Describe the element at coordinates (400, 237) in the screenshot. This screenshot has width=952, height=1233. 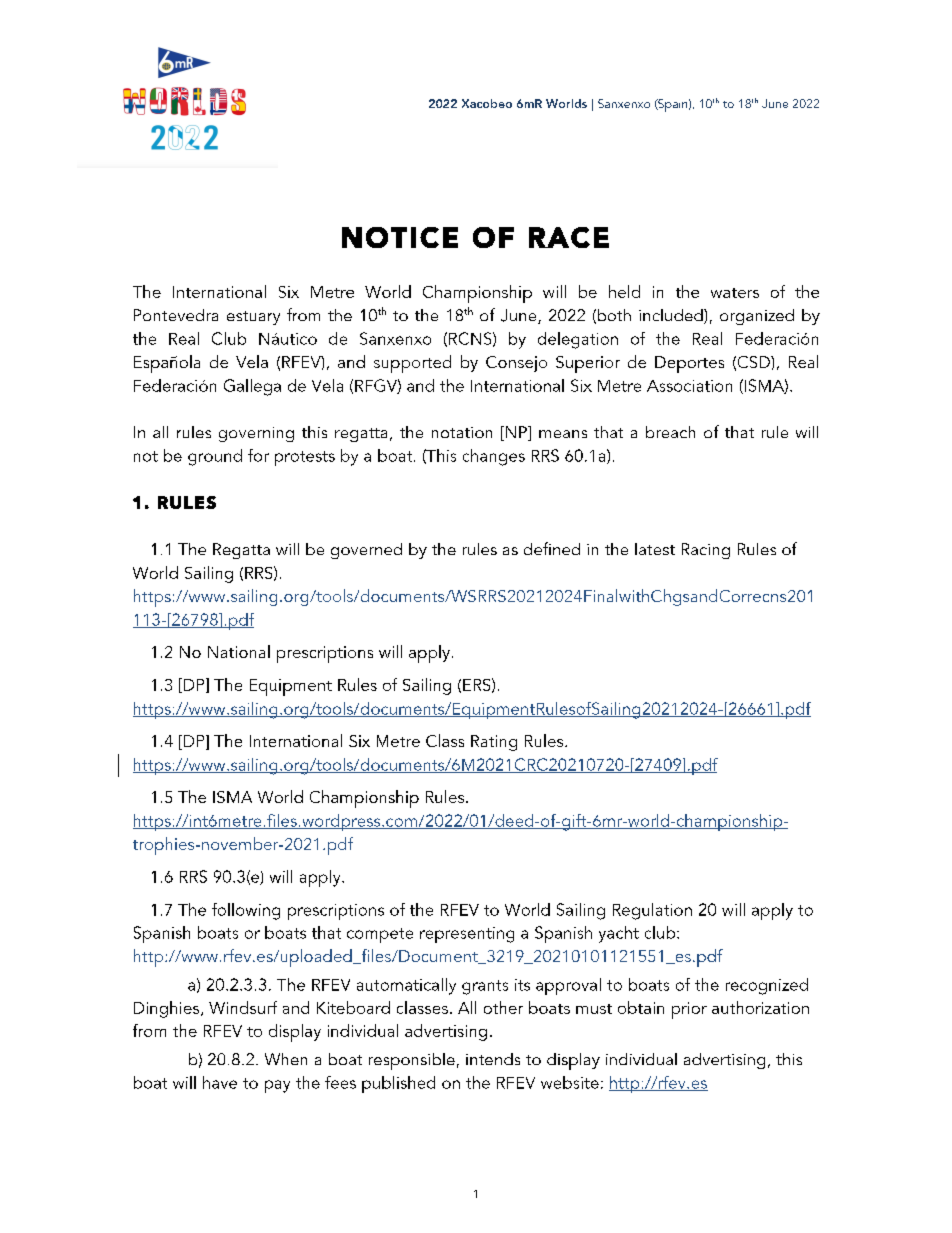
I see `NOTICE` at that location.
